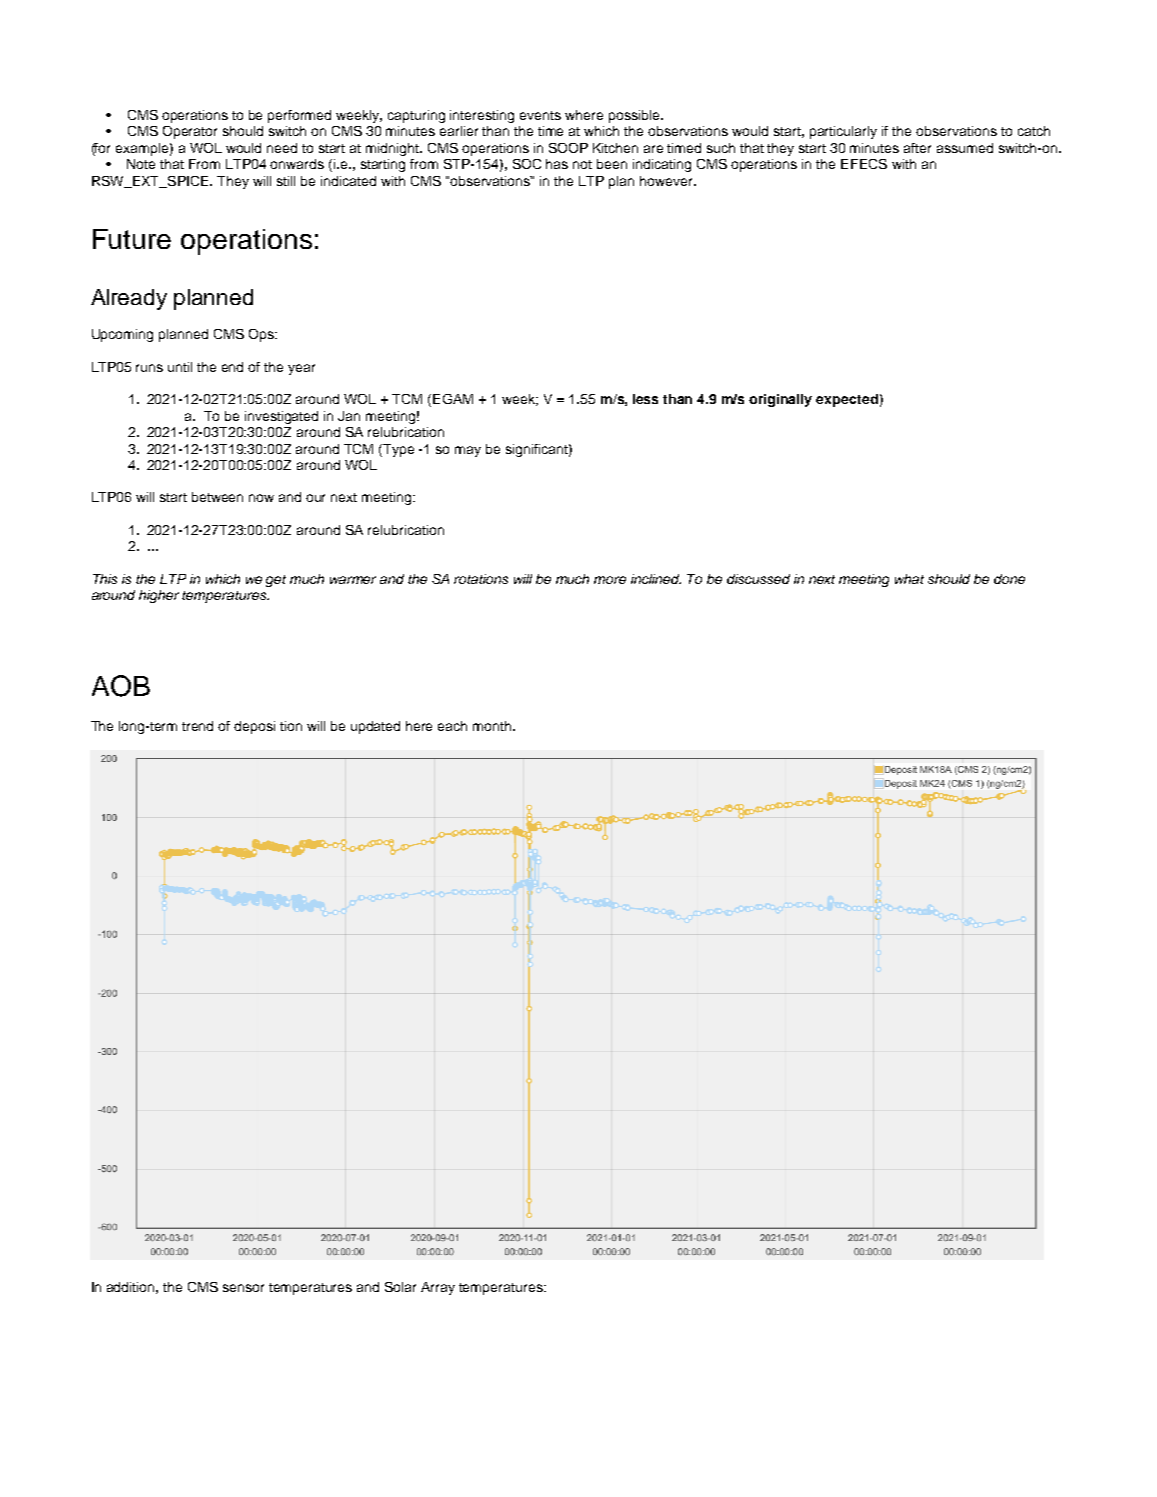 The height and width of the screenshot is (1497, 1157). Describe the element at coordinates (610, 580) in the screenshot. I see `more` at that location.
